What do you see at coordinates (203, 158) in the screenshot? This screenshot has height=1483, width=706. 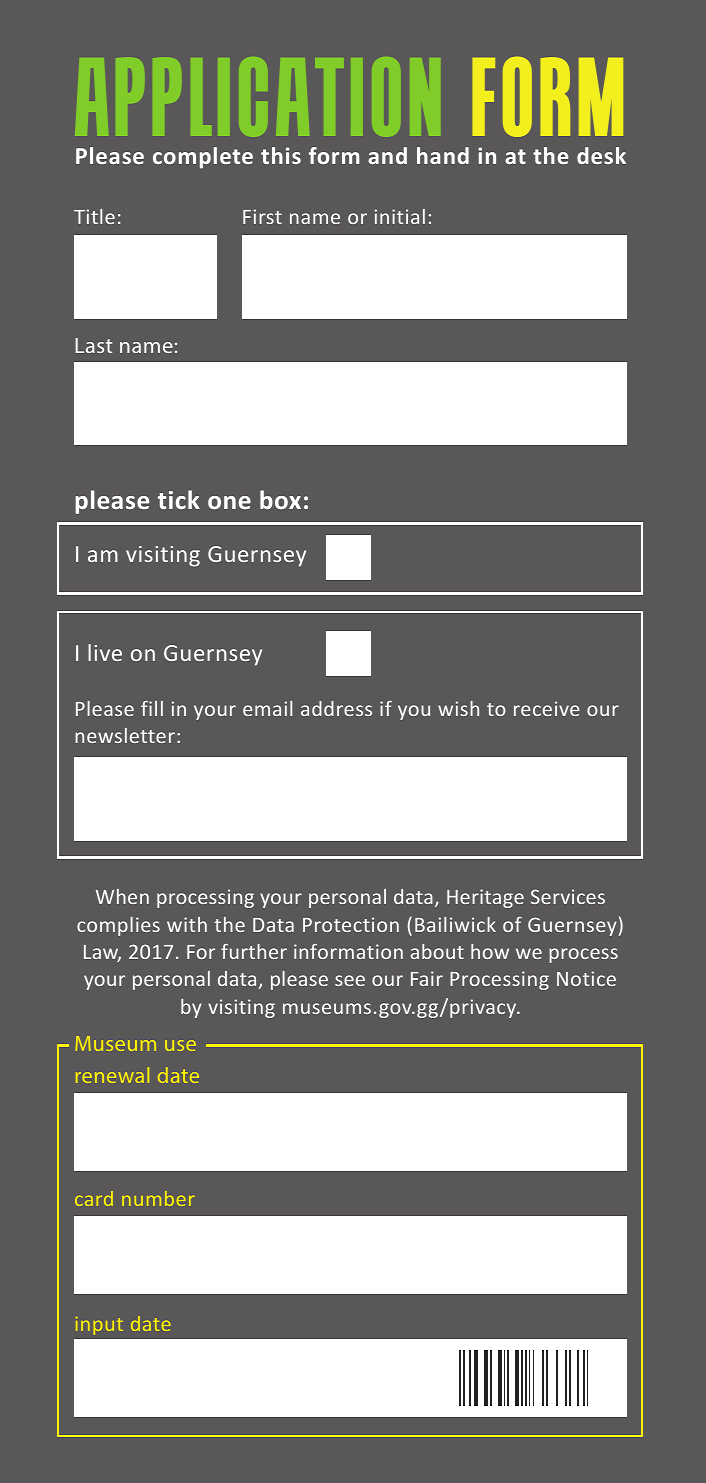 I see `complete` at bounding box center [203, 158].
